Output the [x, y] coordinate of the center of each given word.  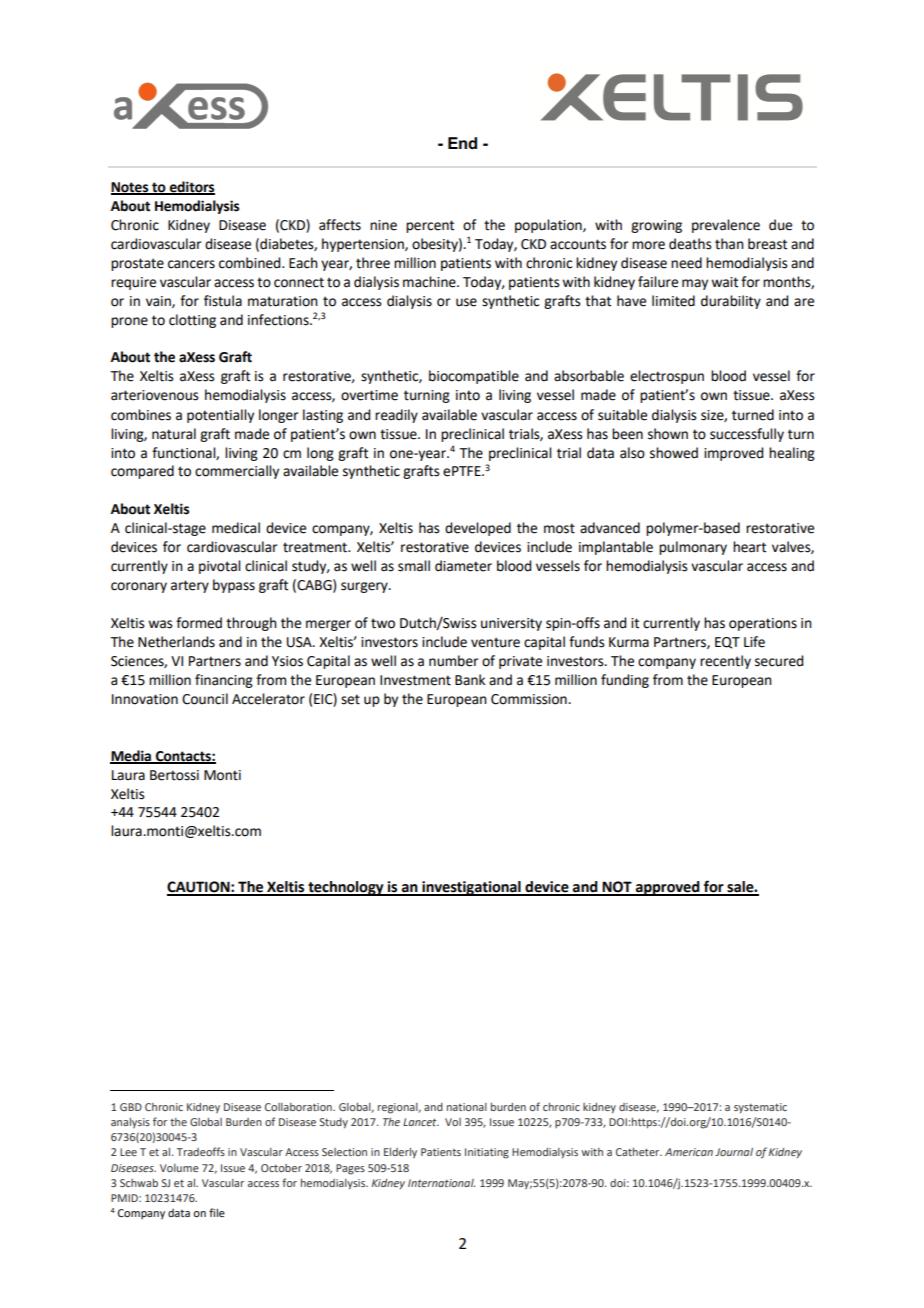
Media [131, 756]
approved [667, 888]
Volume [179, 1168]
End [462, 143]
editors [191, 188]
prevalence [726, 226]
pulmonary [693, 548]
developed [478, 529]
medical [236, 528]
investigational [471, 888]
